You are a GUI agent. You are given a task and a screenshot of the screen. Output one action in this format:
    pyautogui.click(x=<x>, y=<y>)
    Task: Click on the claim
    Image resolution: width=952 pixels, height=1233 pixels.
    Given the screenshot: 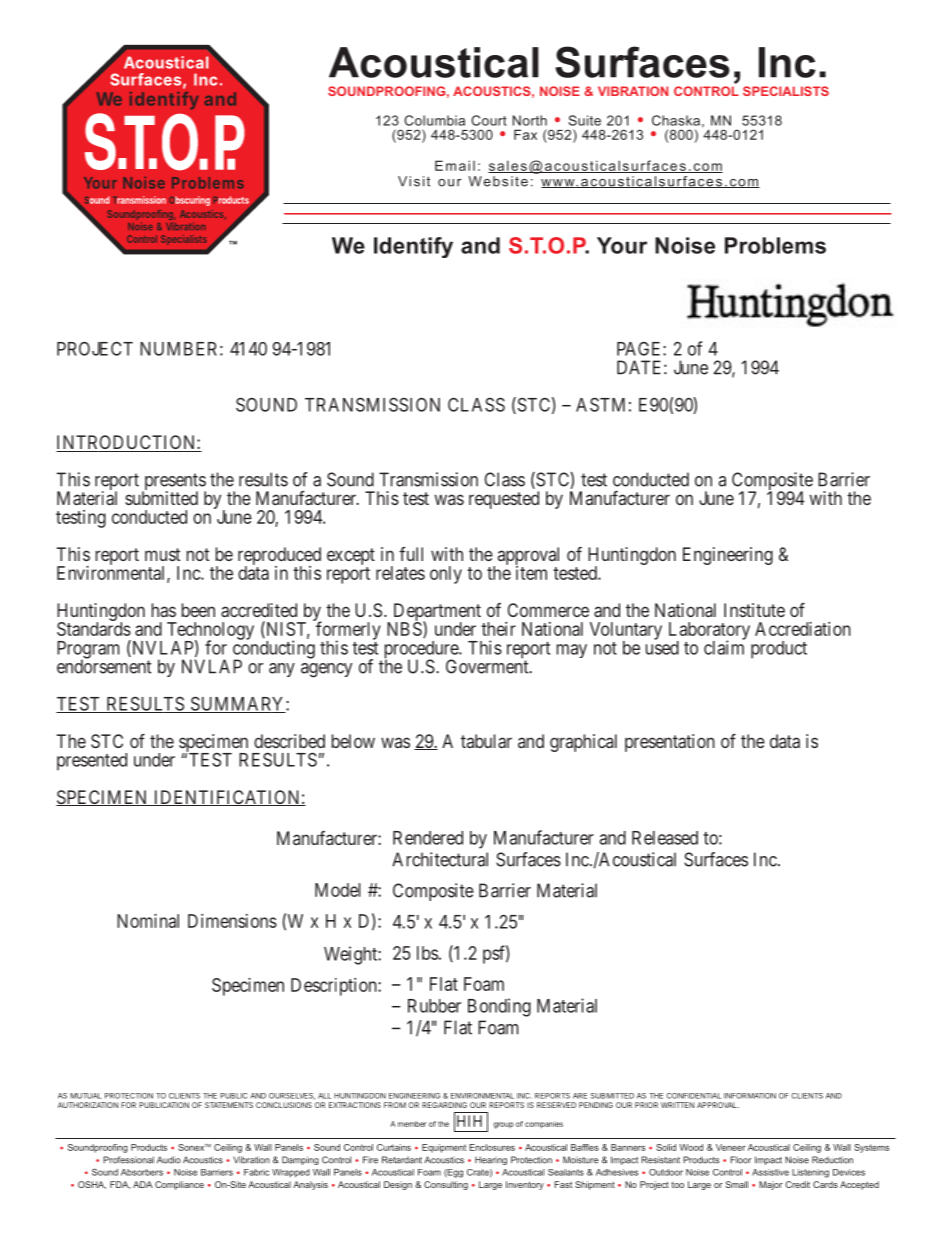 What is the action you would take?
    pyautogui.click(x=724, y=647)
